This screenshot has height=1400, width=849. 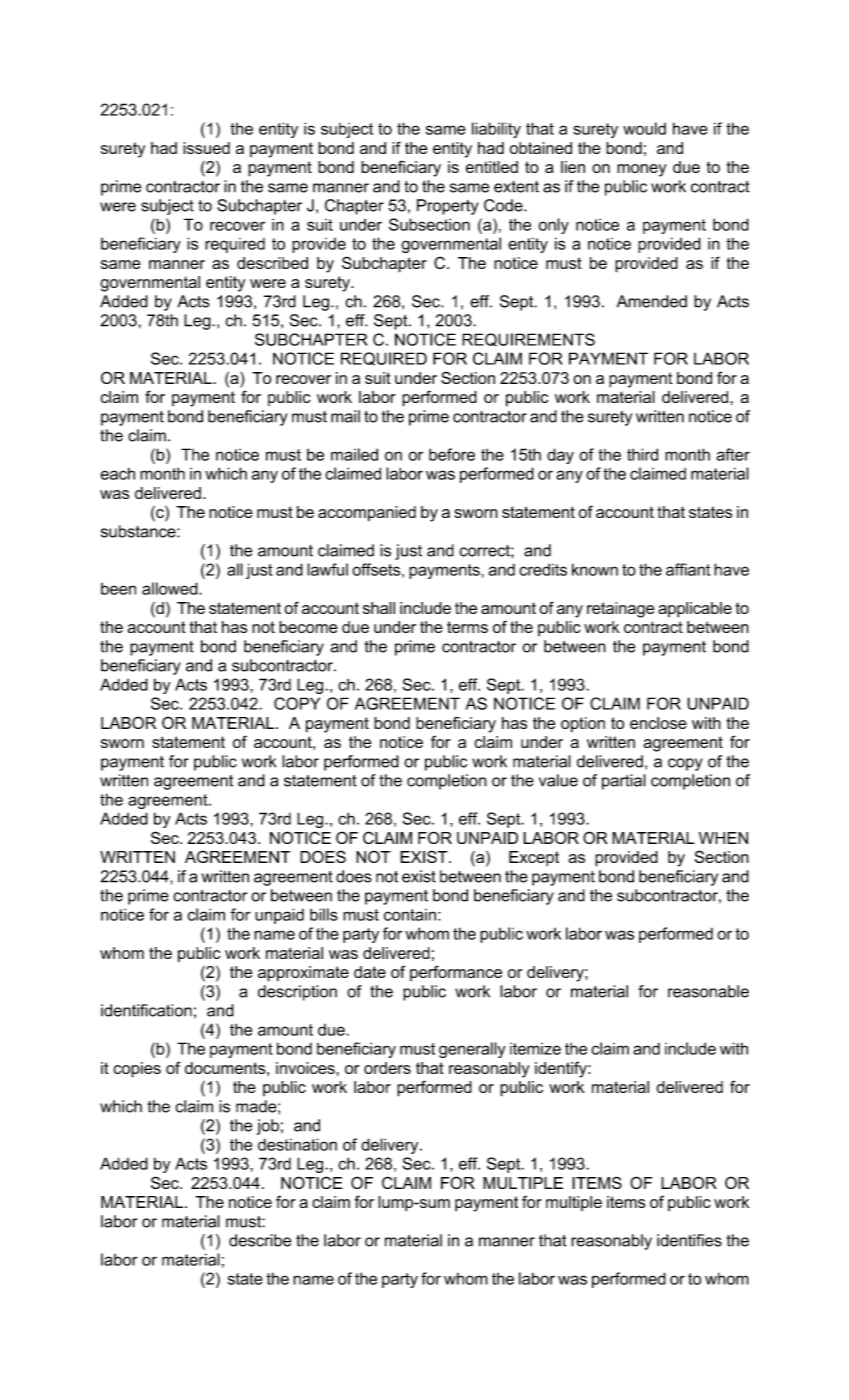 I want to click on allowed, so click(x=171, y=588).
